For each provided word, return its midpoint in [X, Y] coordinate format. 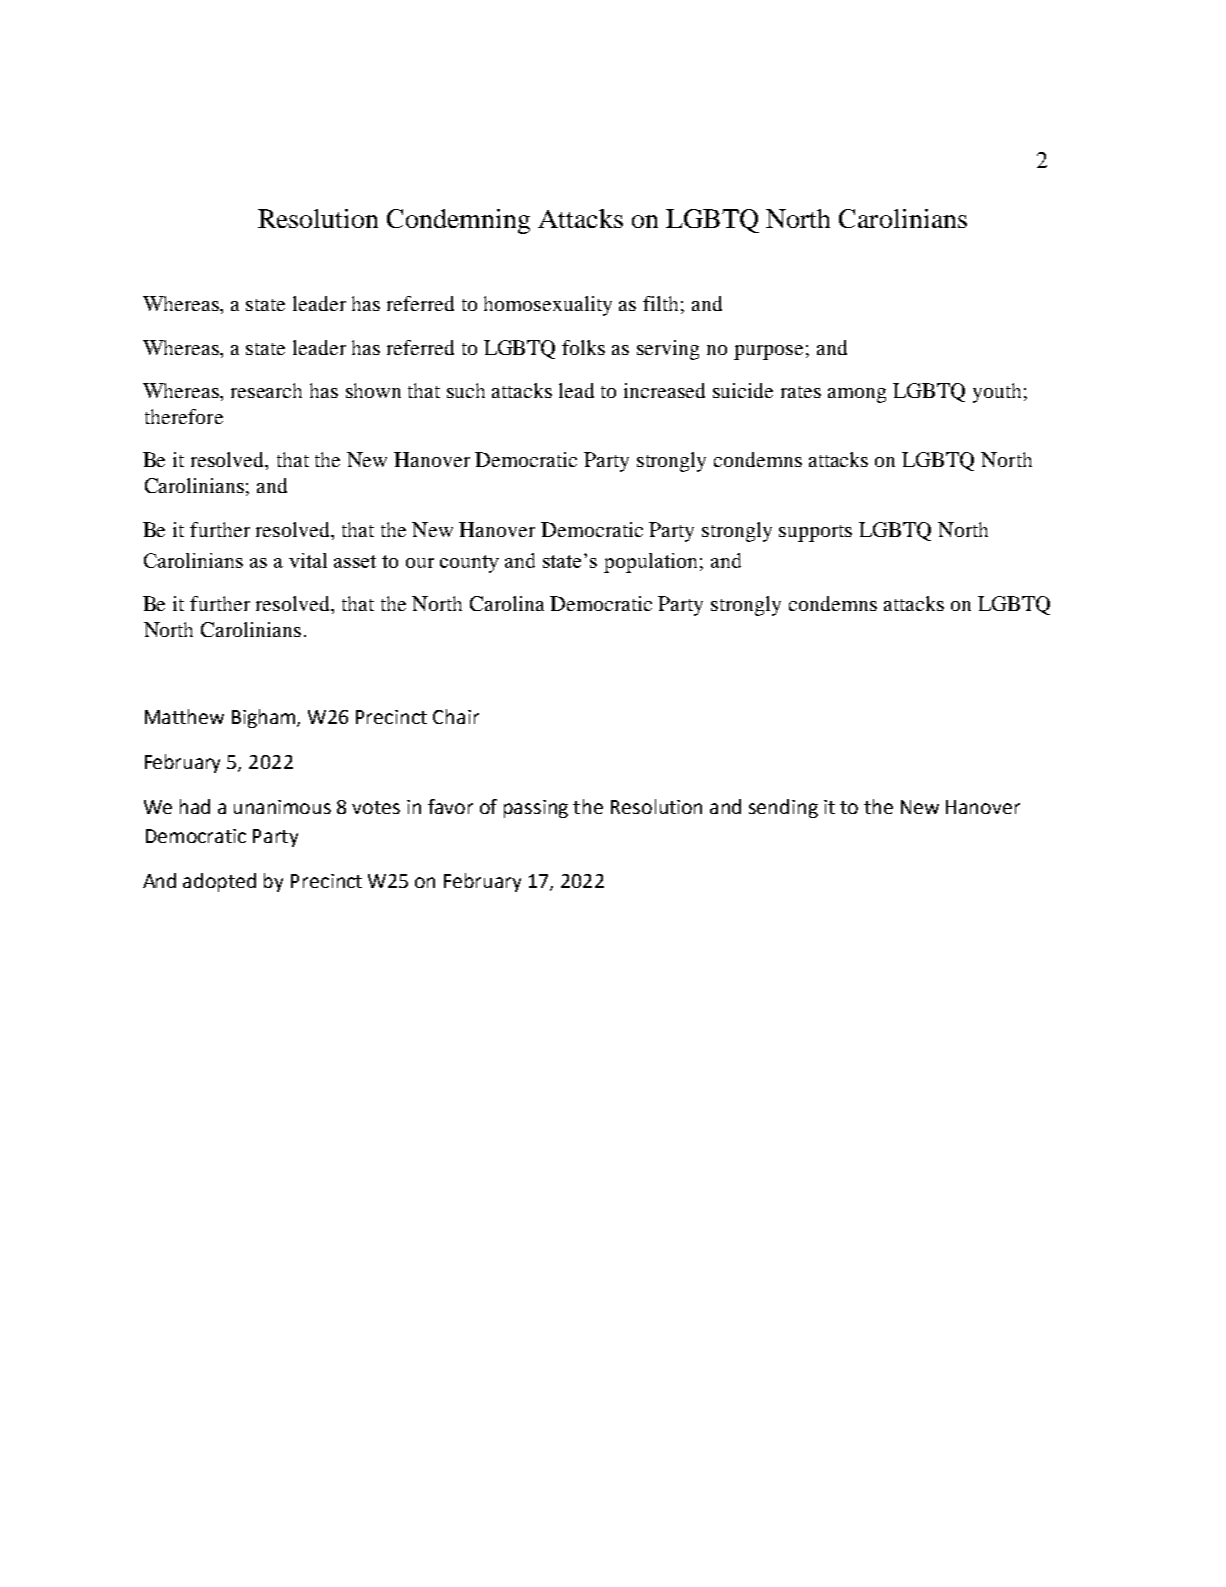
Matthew [184, 716]
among [857, 395]
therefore [184, 416]
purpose [768, 352]
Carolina [507, 603]
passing [536, 809]
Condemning [458, 221]
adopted [219, 882]
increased [664, 390]
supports [815, 533]
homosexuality [548, 306]
